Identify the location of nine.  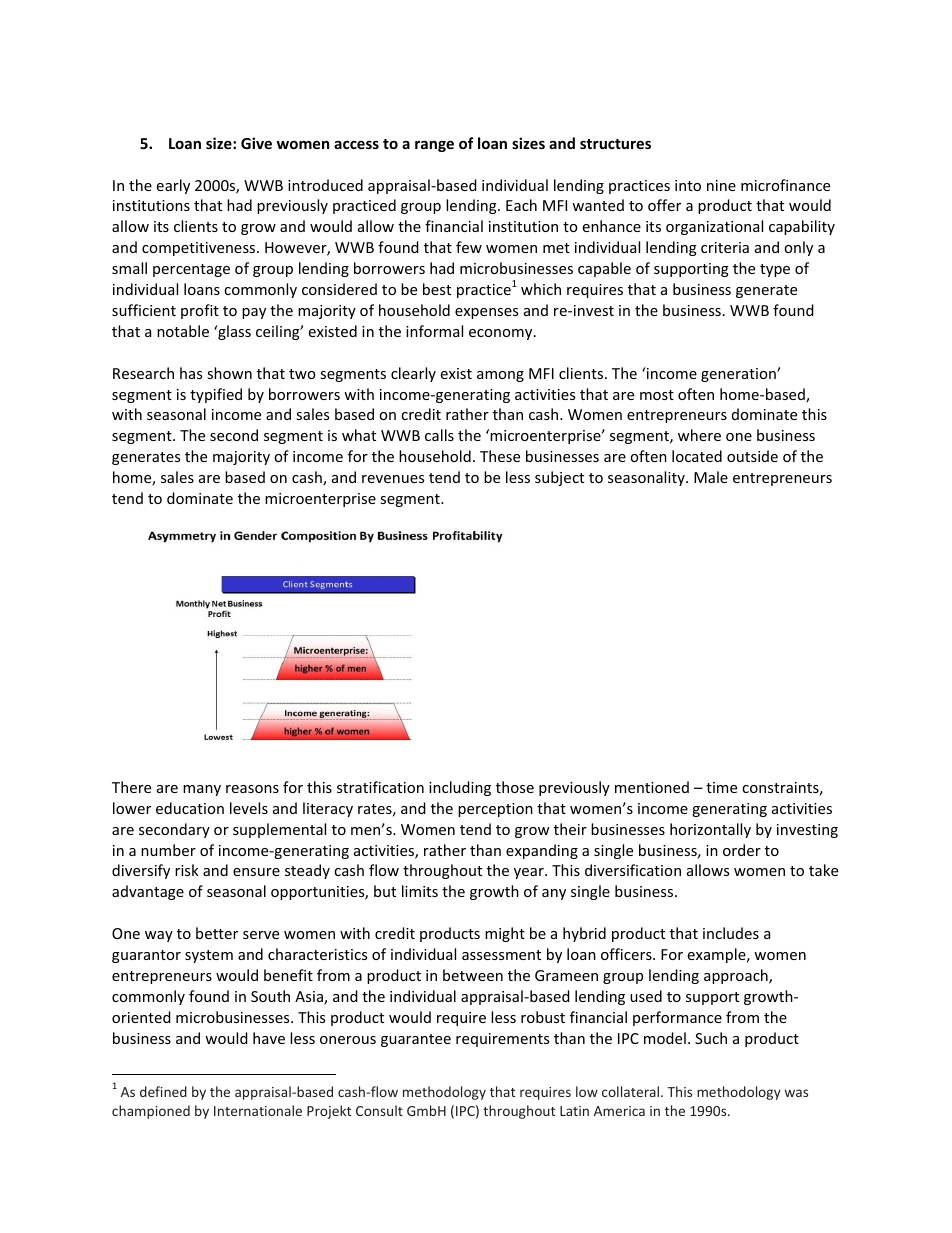
(721, 185).
